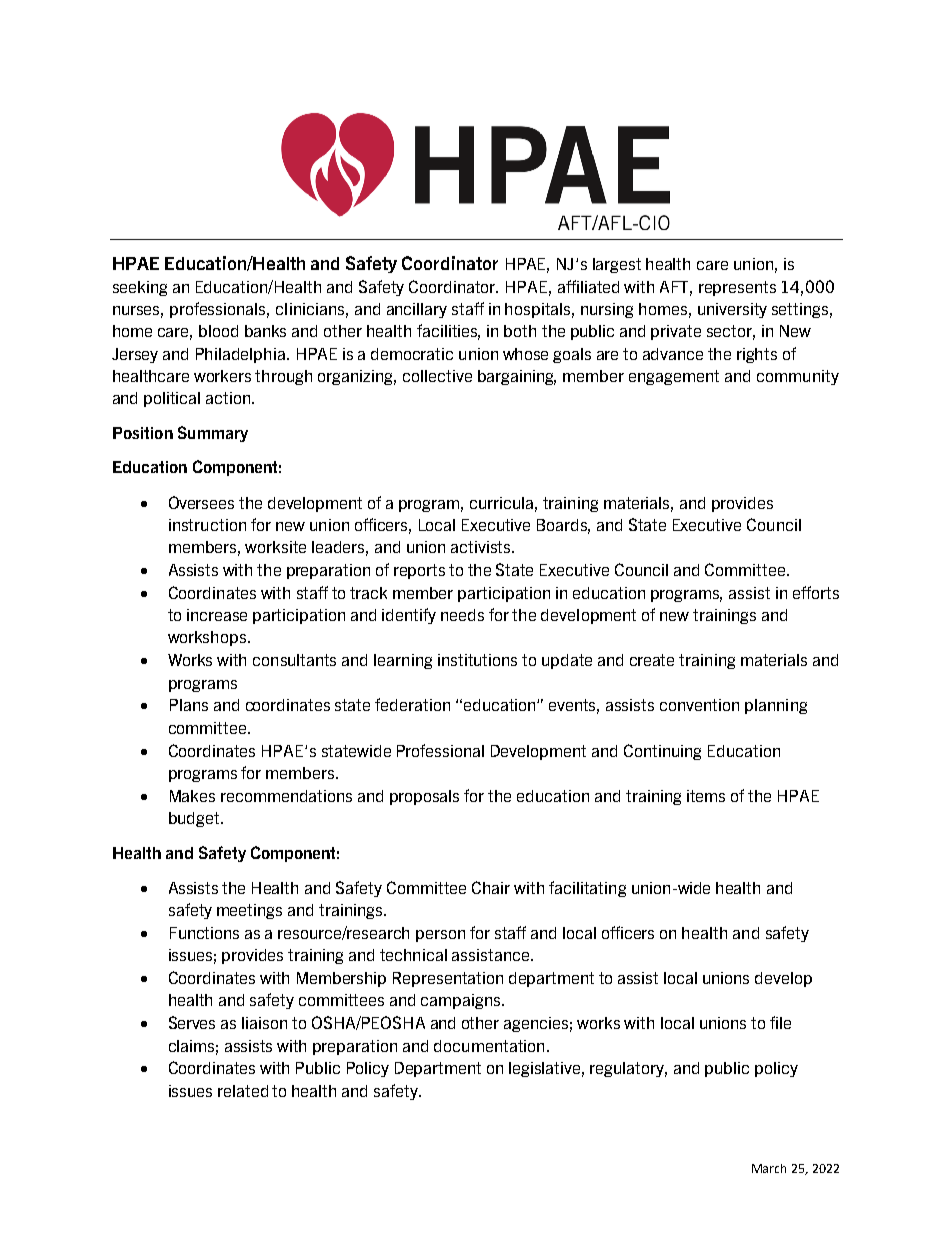 This image has height=1233, width=952. I want to click on Functions, so click(204, 933).
